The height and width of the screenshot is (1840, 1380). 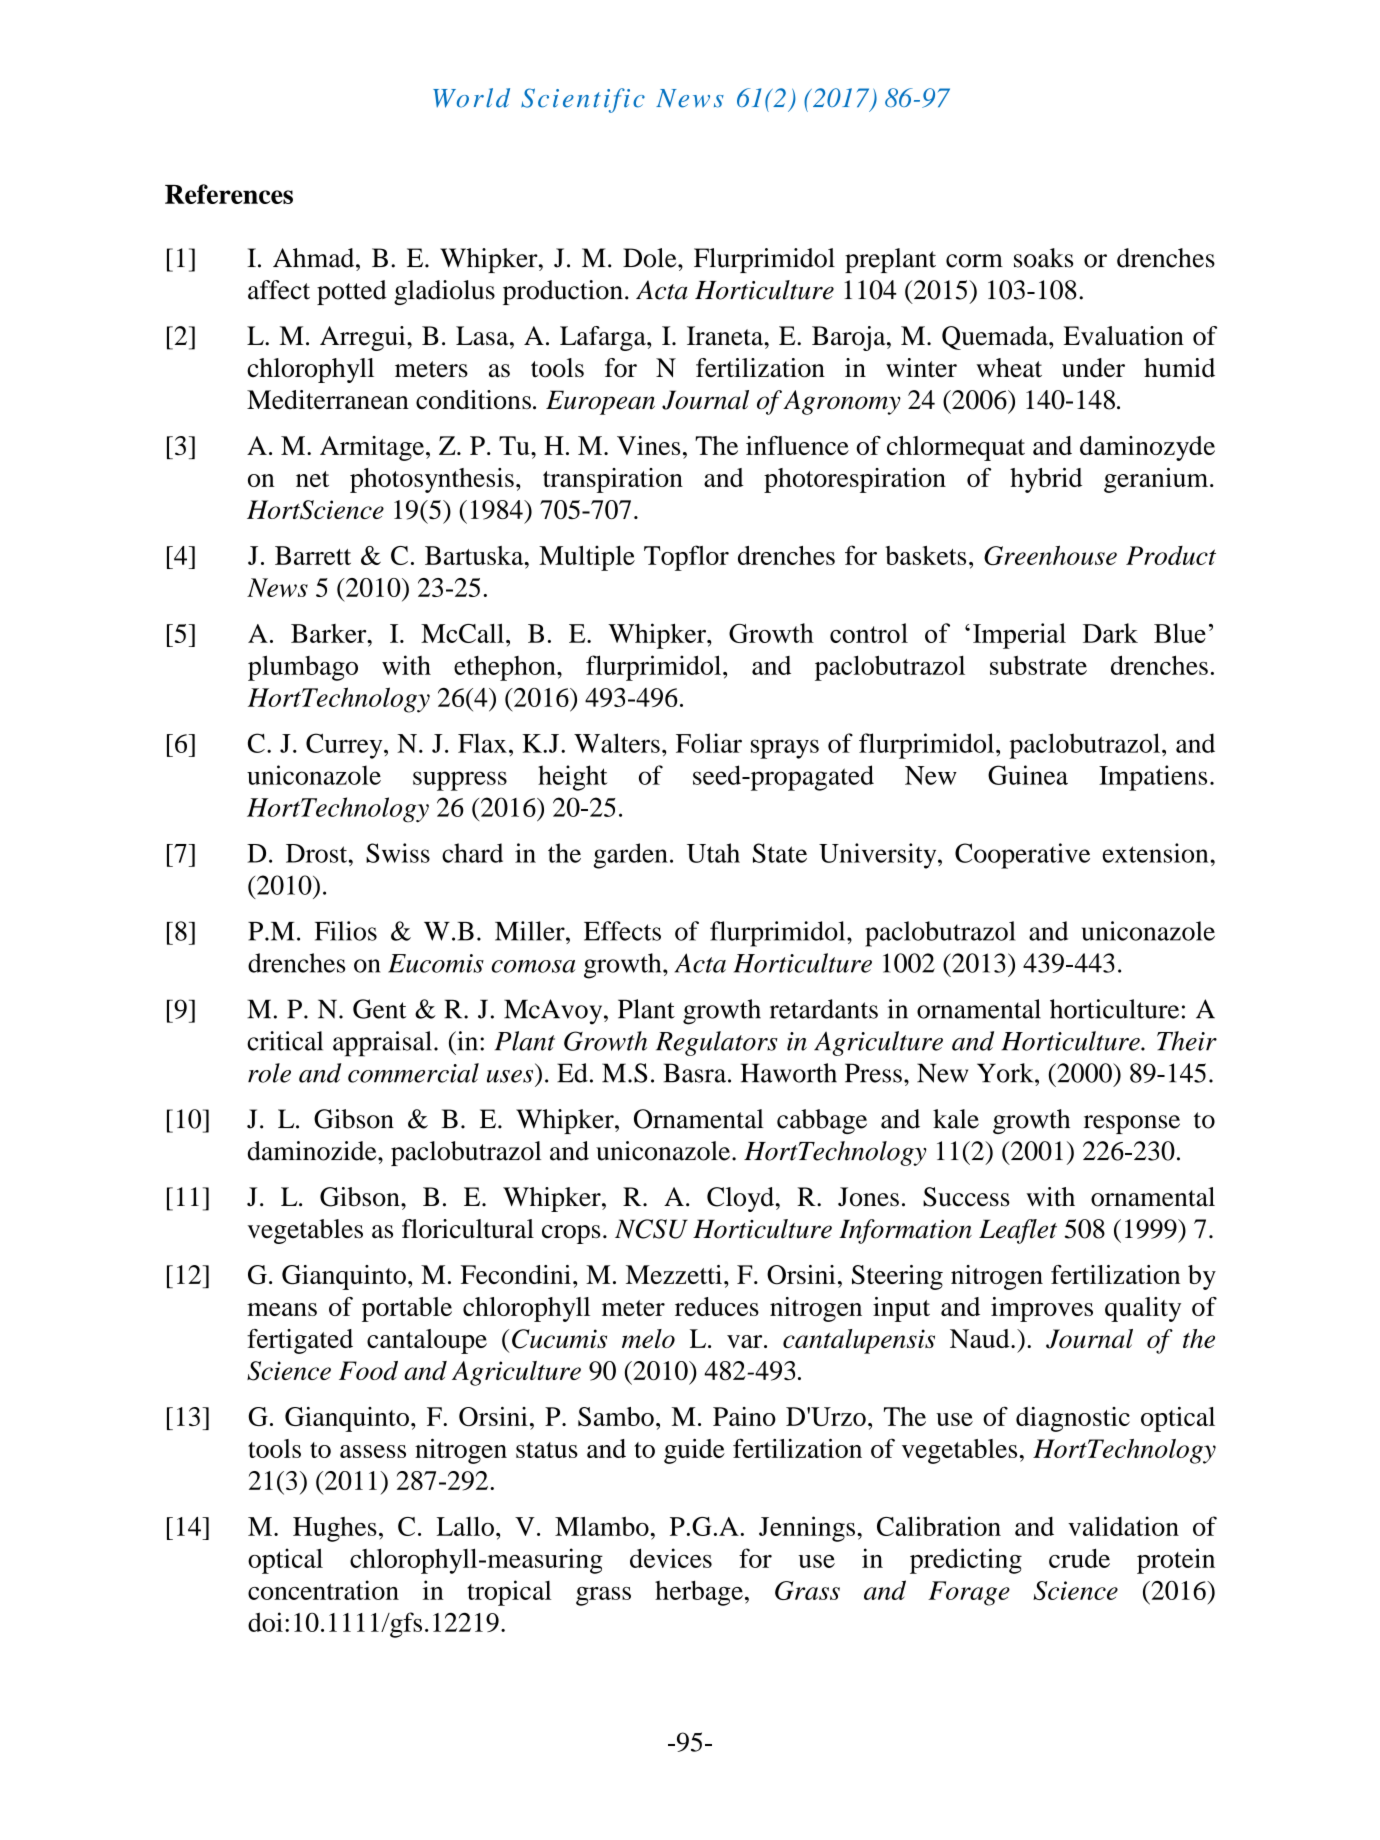 What do you see at coordinates (797, 445) in the screenshot?
I see `influence` at bounding box center [797, 445].
